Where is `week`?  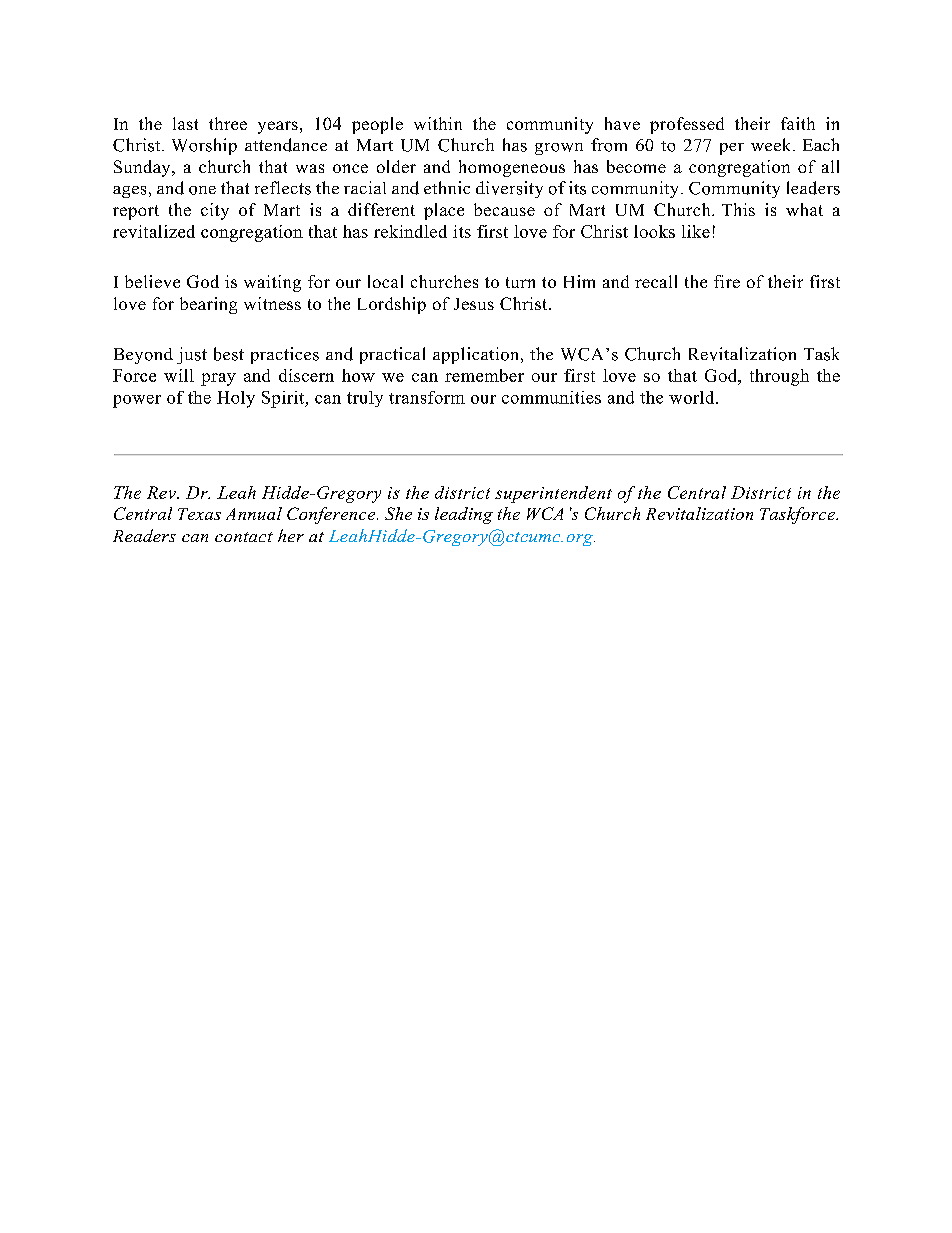
week is located at coordinates (772, 144).
